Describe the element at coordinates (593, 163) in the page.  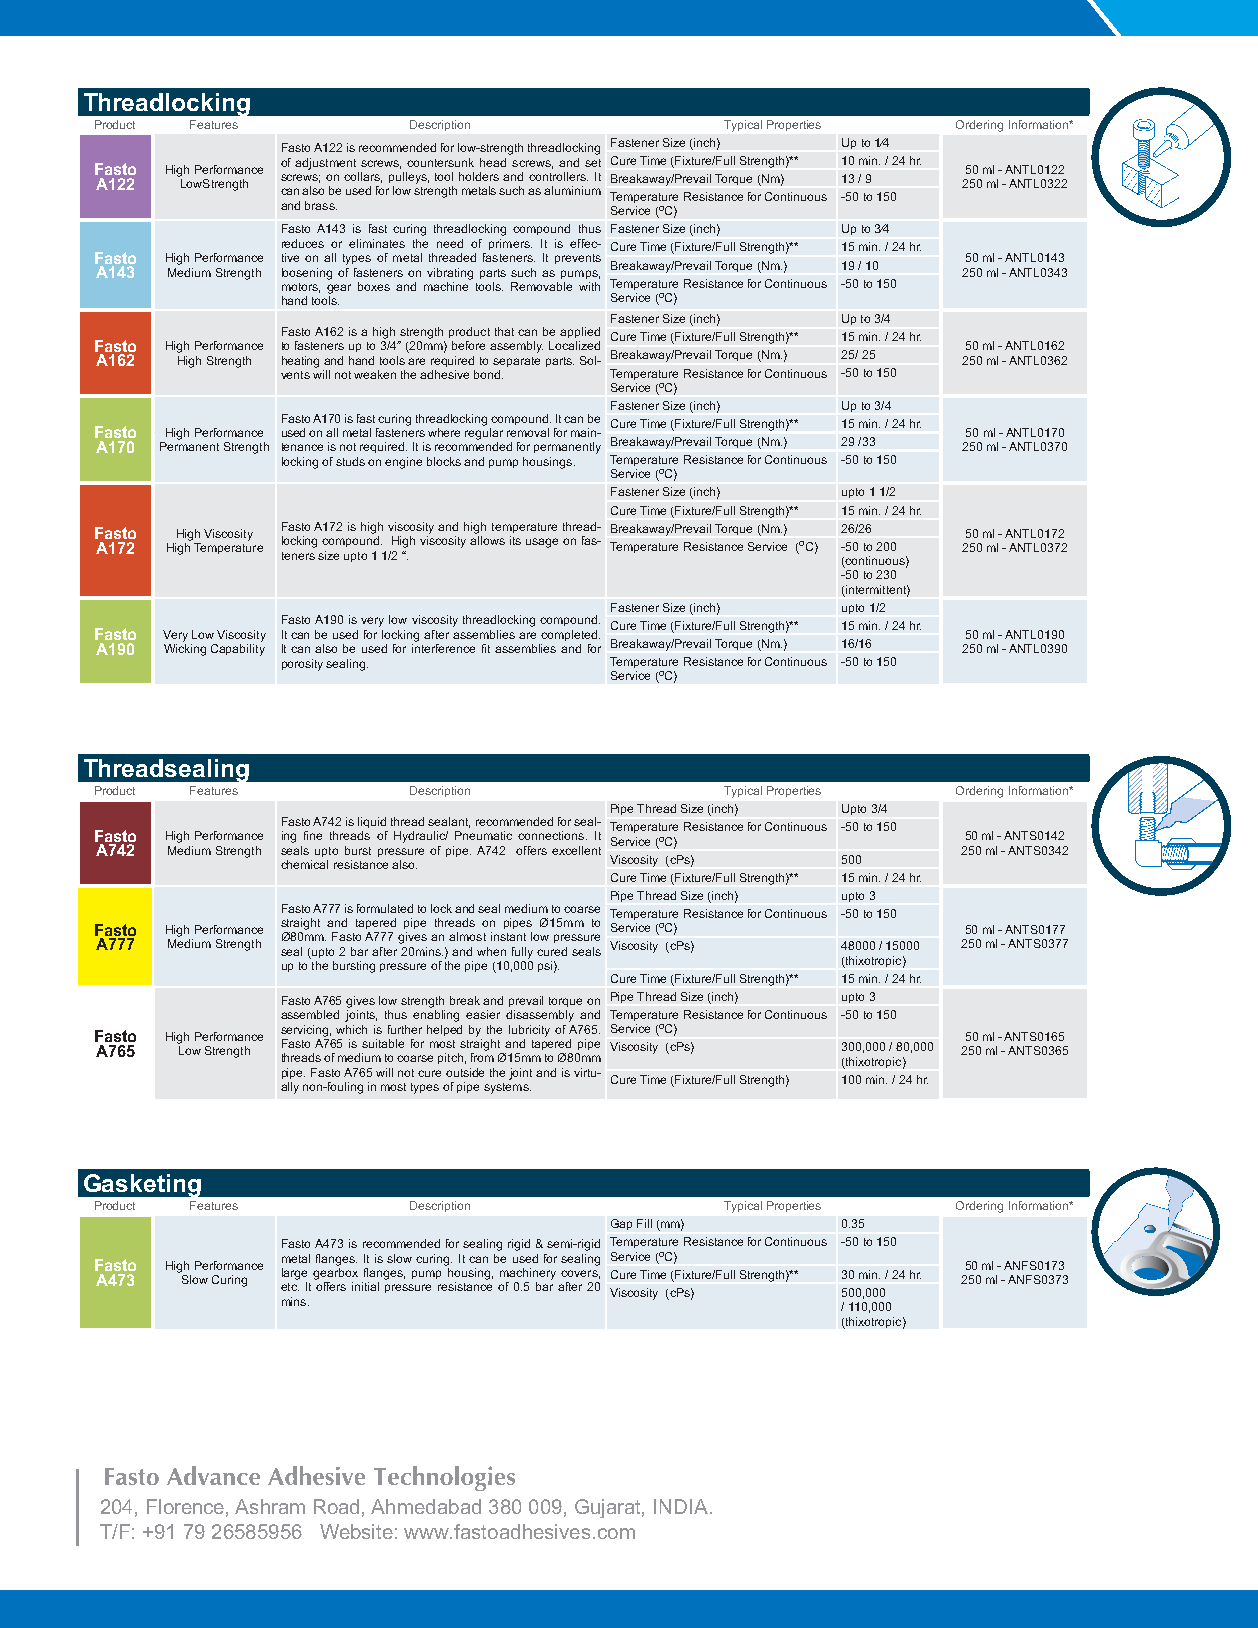
I see `set` at that location.
